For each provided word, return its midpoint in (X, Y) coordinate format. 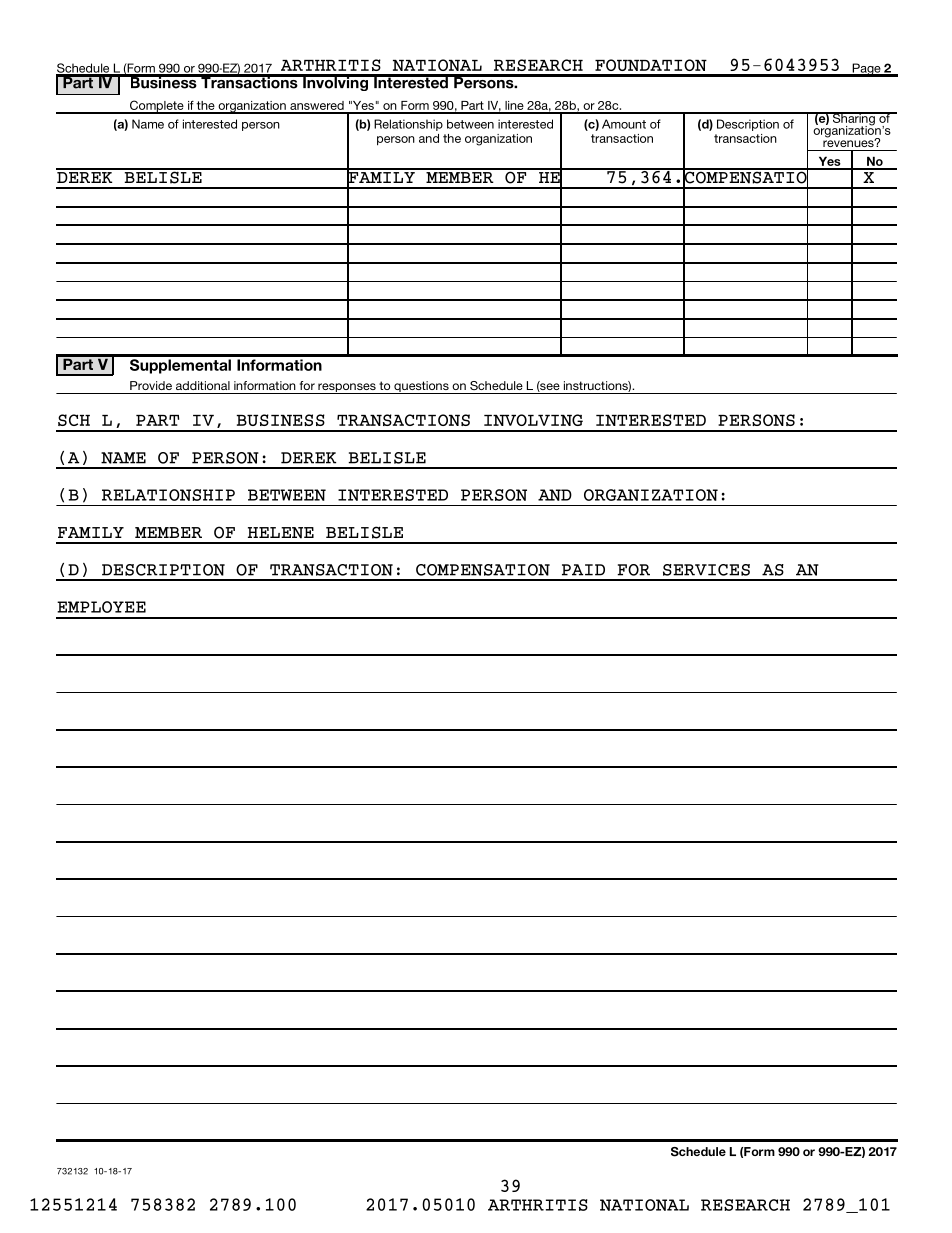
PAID (583, 570)
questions (421, 387)
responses (347, 388)
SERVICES (706, 570)
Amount (624, 124)
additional (203, 385)
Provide (151, 385)
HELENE (281, 533)
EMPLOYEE (101, 607)
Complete (157, 107)
